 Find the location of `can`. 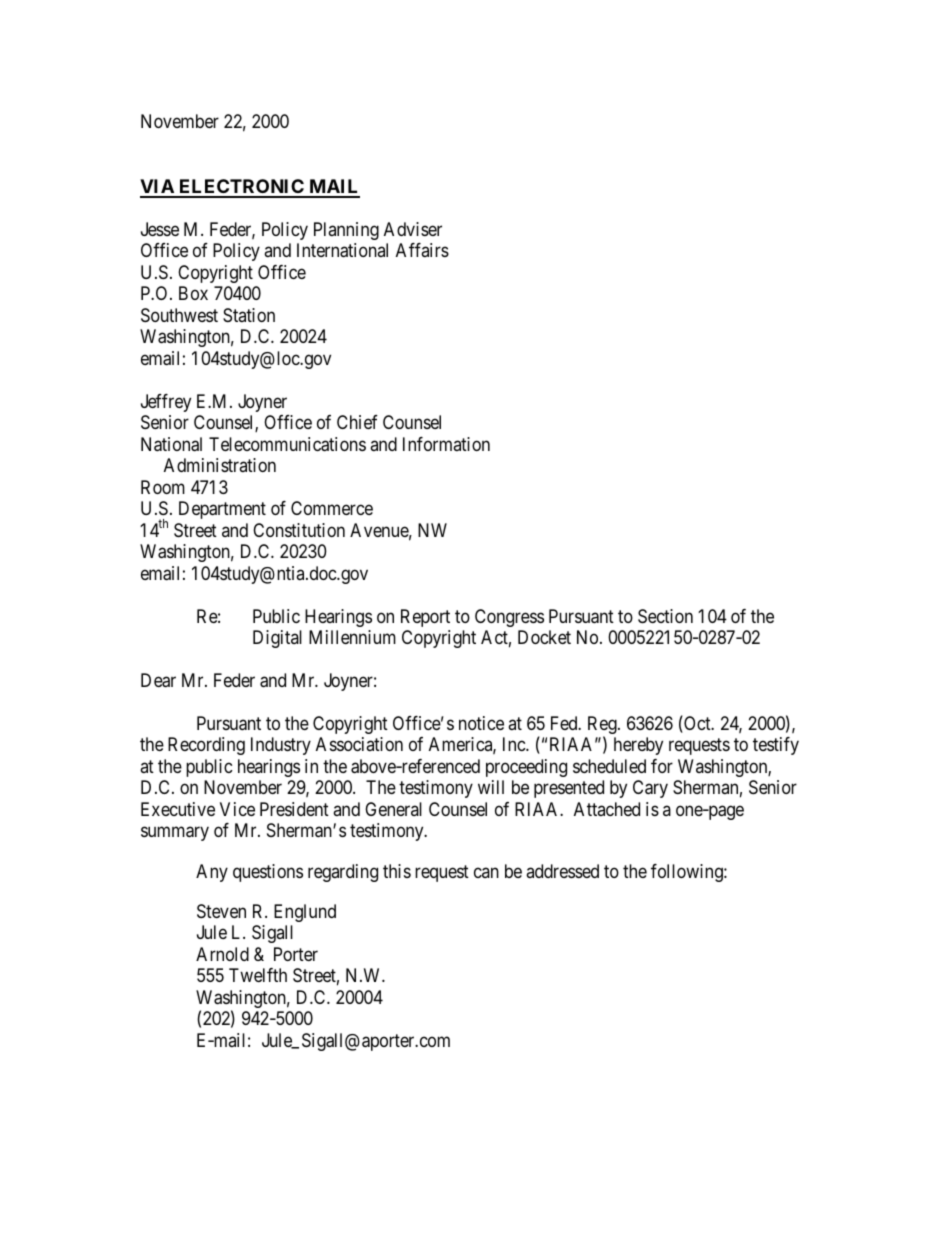

can is located at coordinates (486, 872).
